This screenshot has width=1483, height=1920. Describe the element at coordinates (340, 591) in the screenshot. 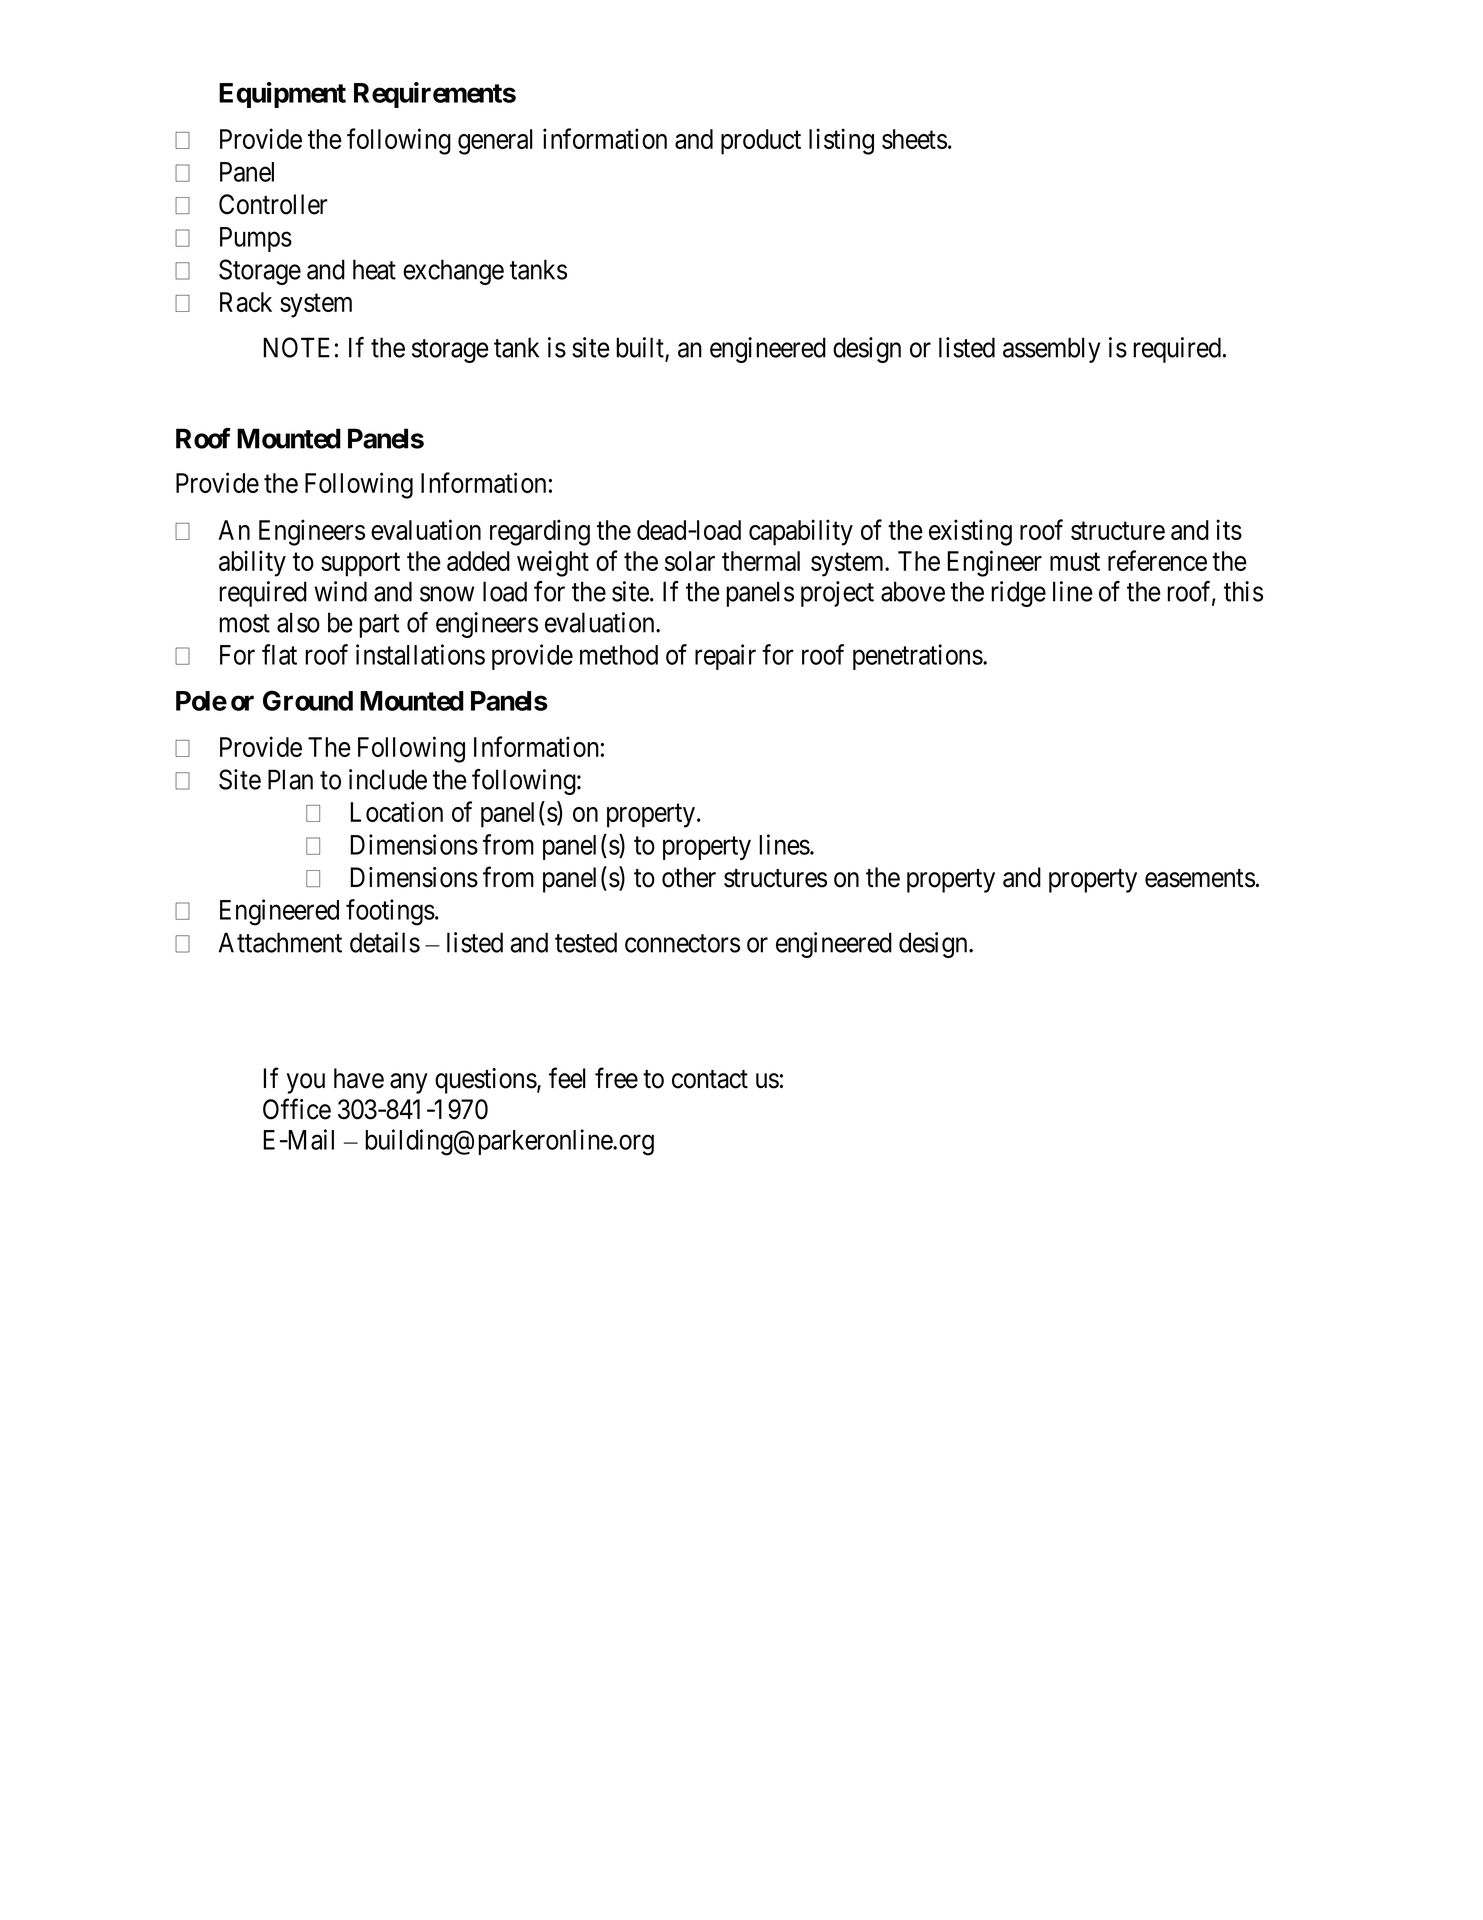

I see `wind` at that location.
